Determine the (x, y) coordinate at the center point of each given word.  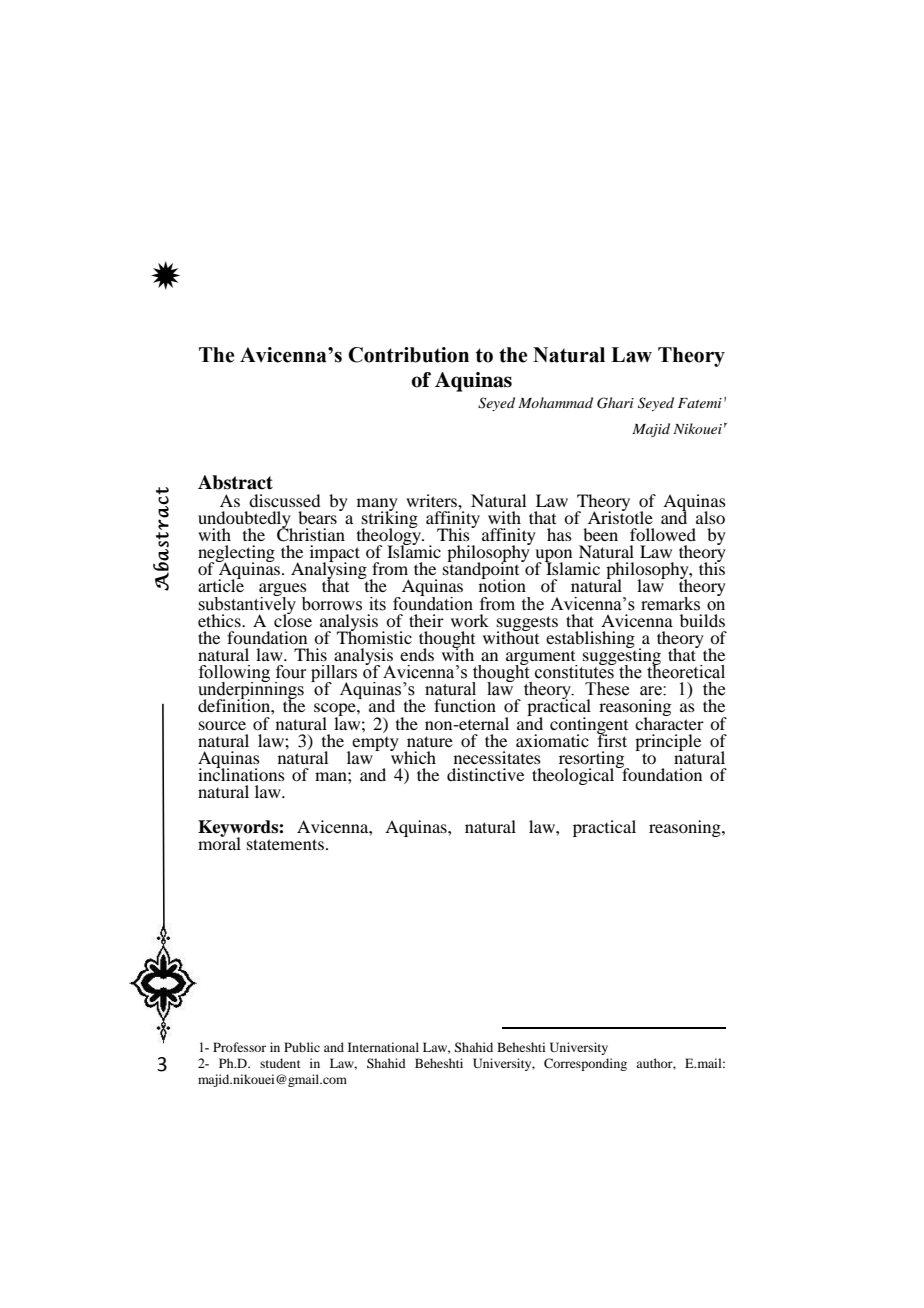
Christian (311, 534)
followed (663, 534)
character (669, 722)
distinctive (485, 774)
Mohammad (555, 402)
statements (285, 844)
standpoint (482, 571)
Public (302, 1047)
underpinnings (251, 691)
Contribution (408, 355)
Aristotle (620, 516)
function (465, 705)
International (383, 1047)
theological (574, 775)
